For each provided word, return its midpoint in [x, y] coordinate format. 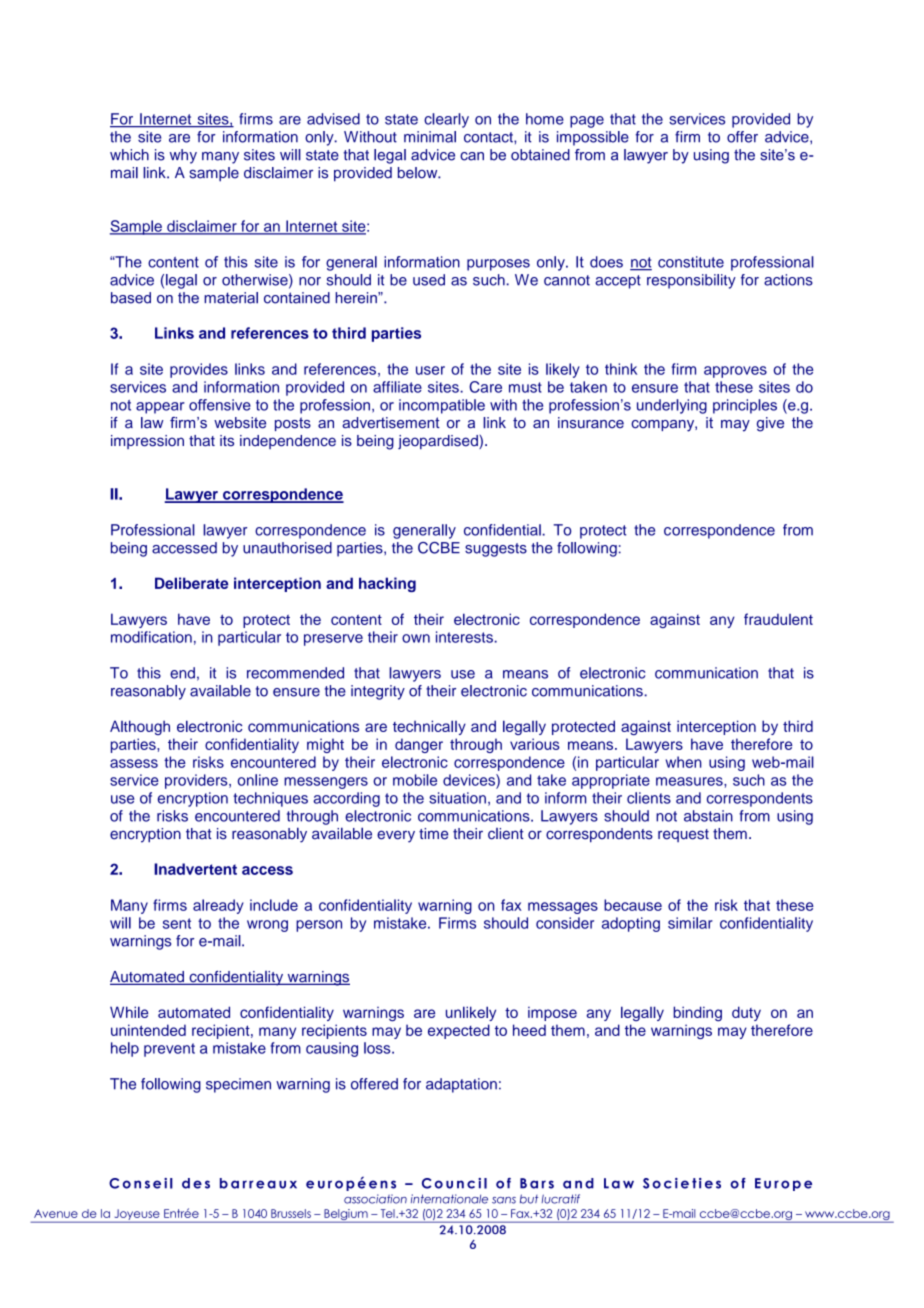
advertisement [391, 423]
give [770, 424]
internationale [449, 1199]
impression [147, 442]
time [433, 834]
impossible [593, 138]
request [683, 835]
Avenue [56, 1213]
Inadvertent [195, 869]
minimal [430, 137]
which [129, 155]
